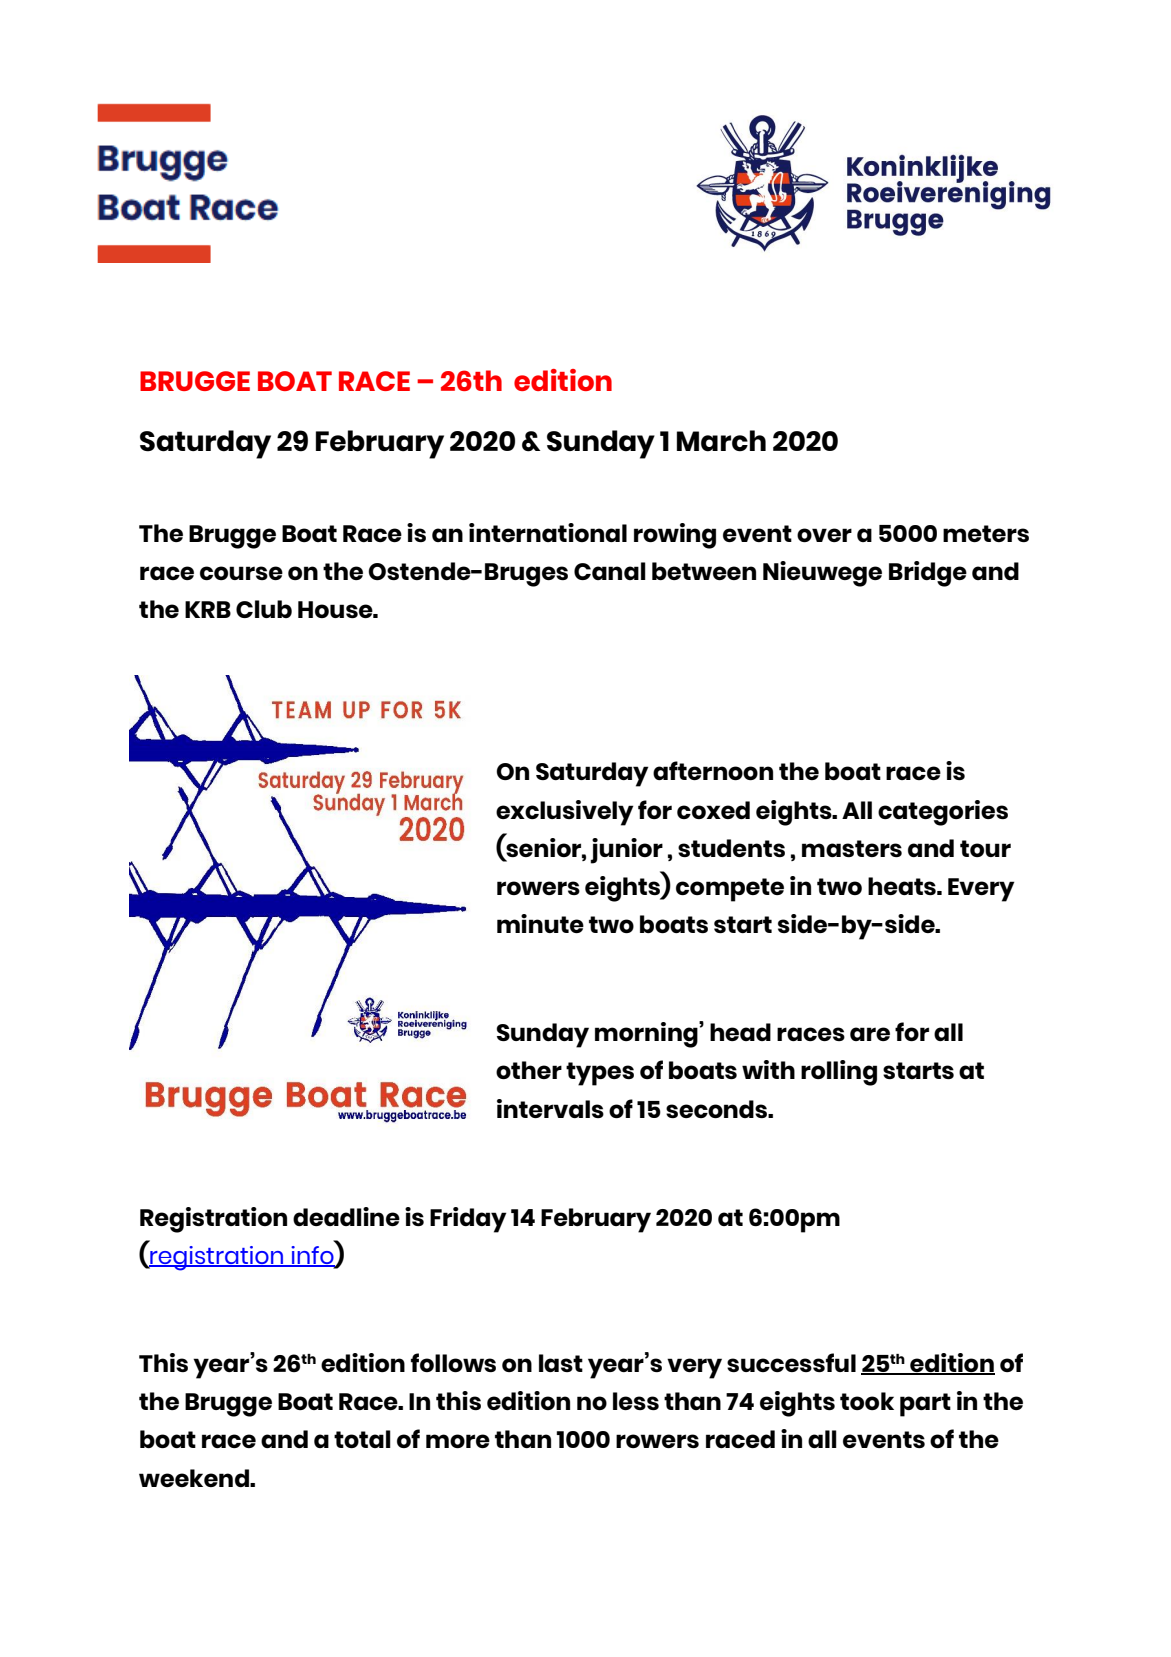 This screenshot has width=1171, height=1657. I want to click on minute, so click(540, 923).
